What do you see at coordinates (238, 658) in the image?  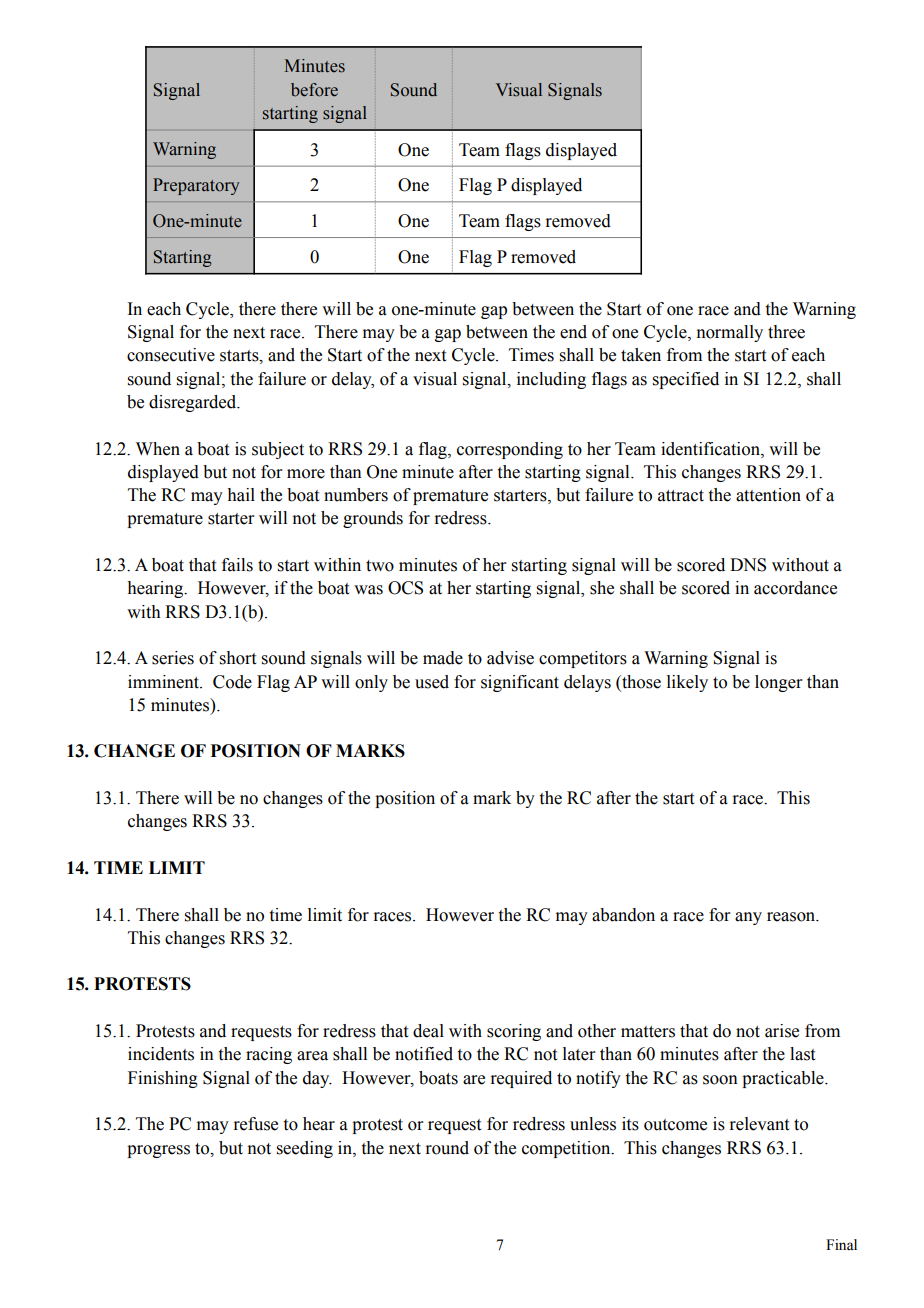 I see `short` at bounding box center [238, 658].
